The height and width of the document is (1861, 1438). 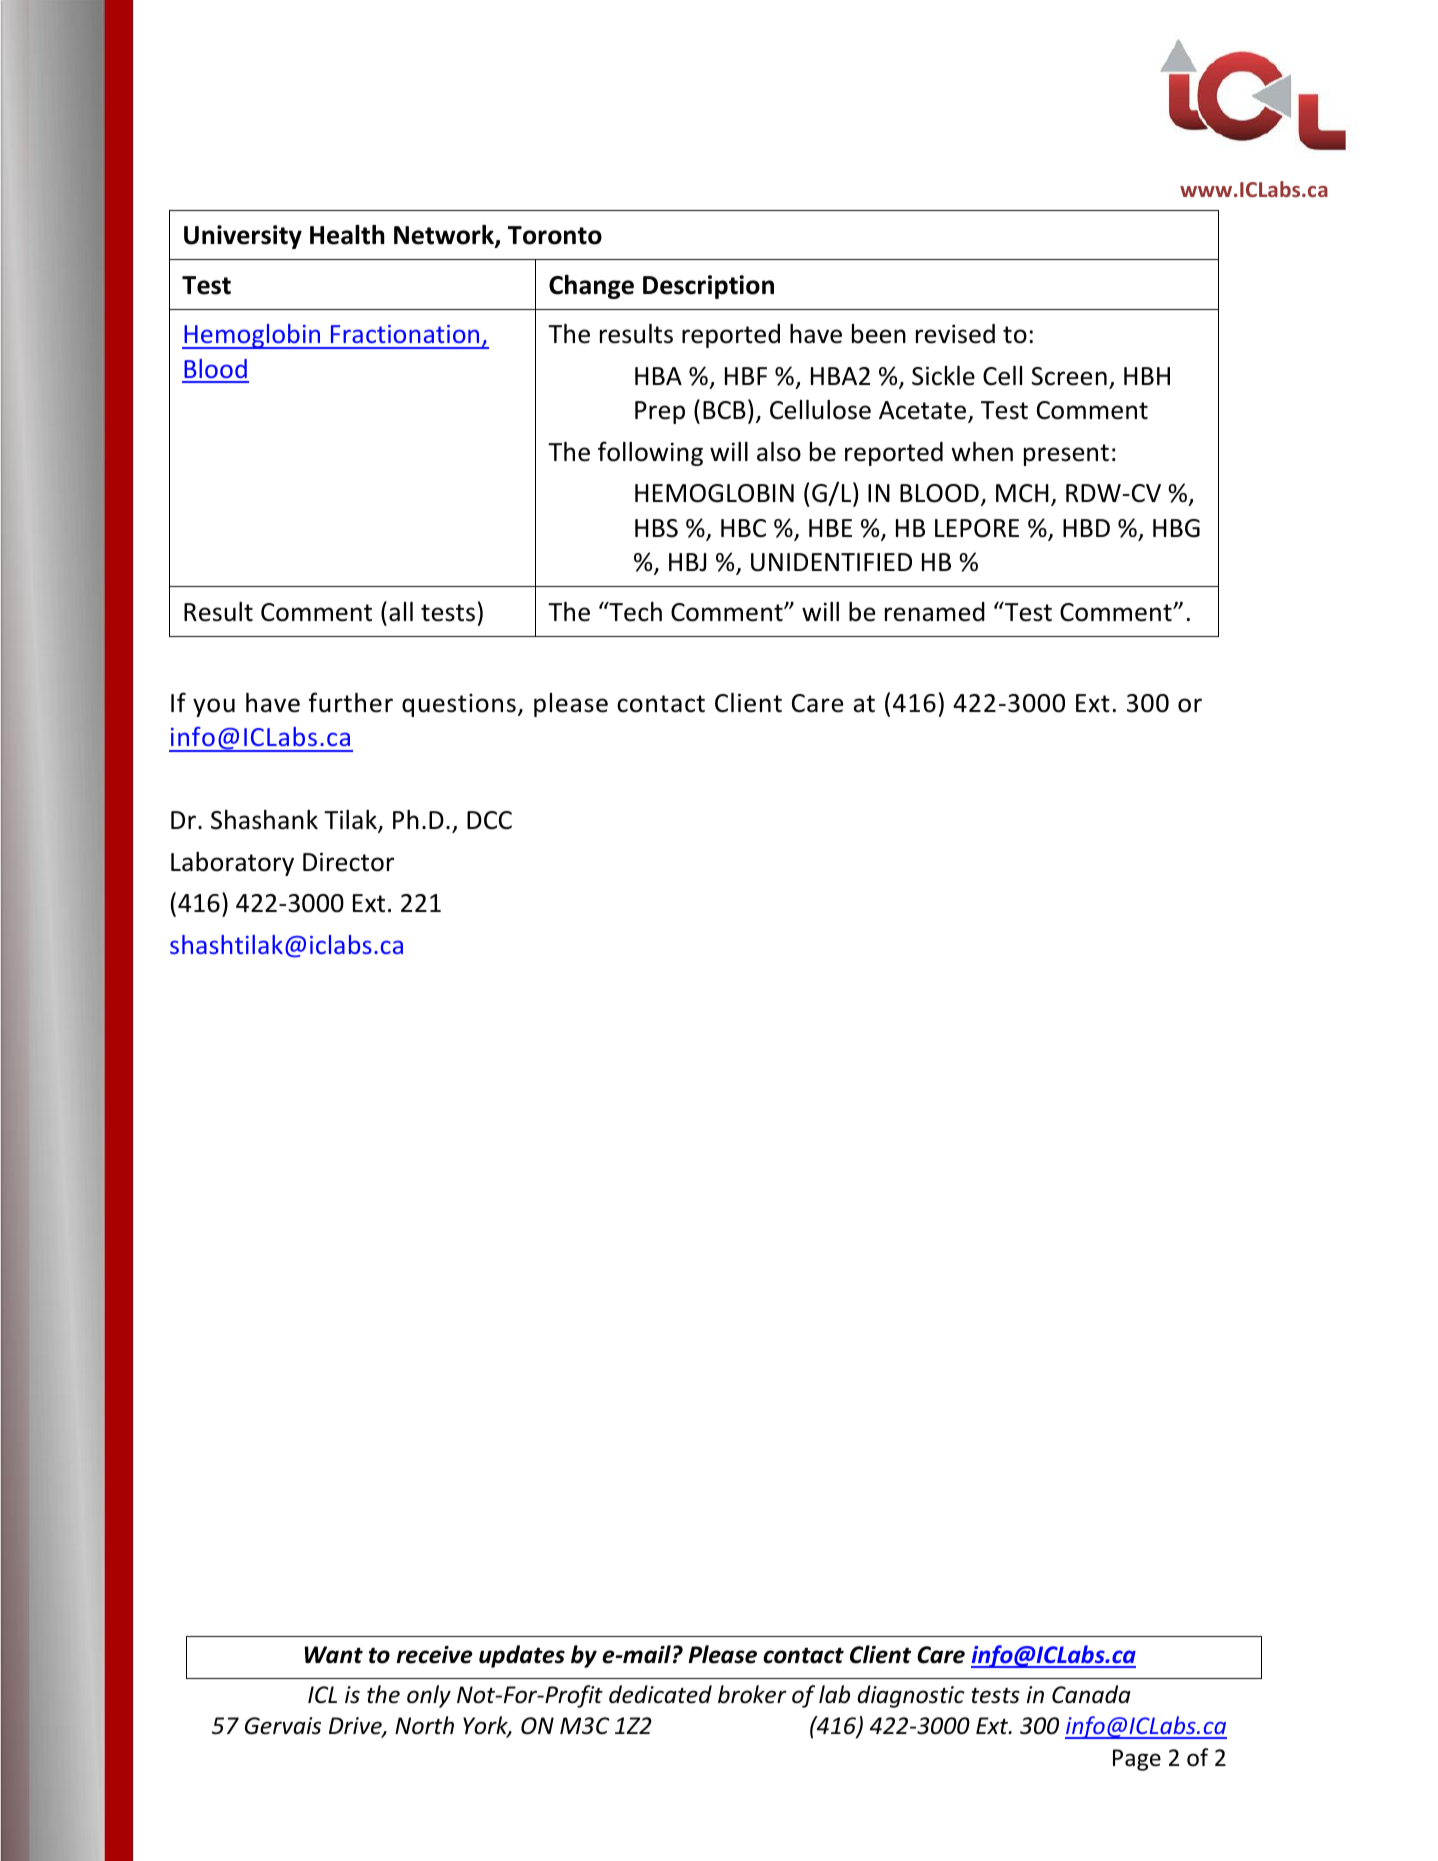 I want to click on Canada, so click(x=1091, y=1694).
